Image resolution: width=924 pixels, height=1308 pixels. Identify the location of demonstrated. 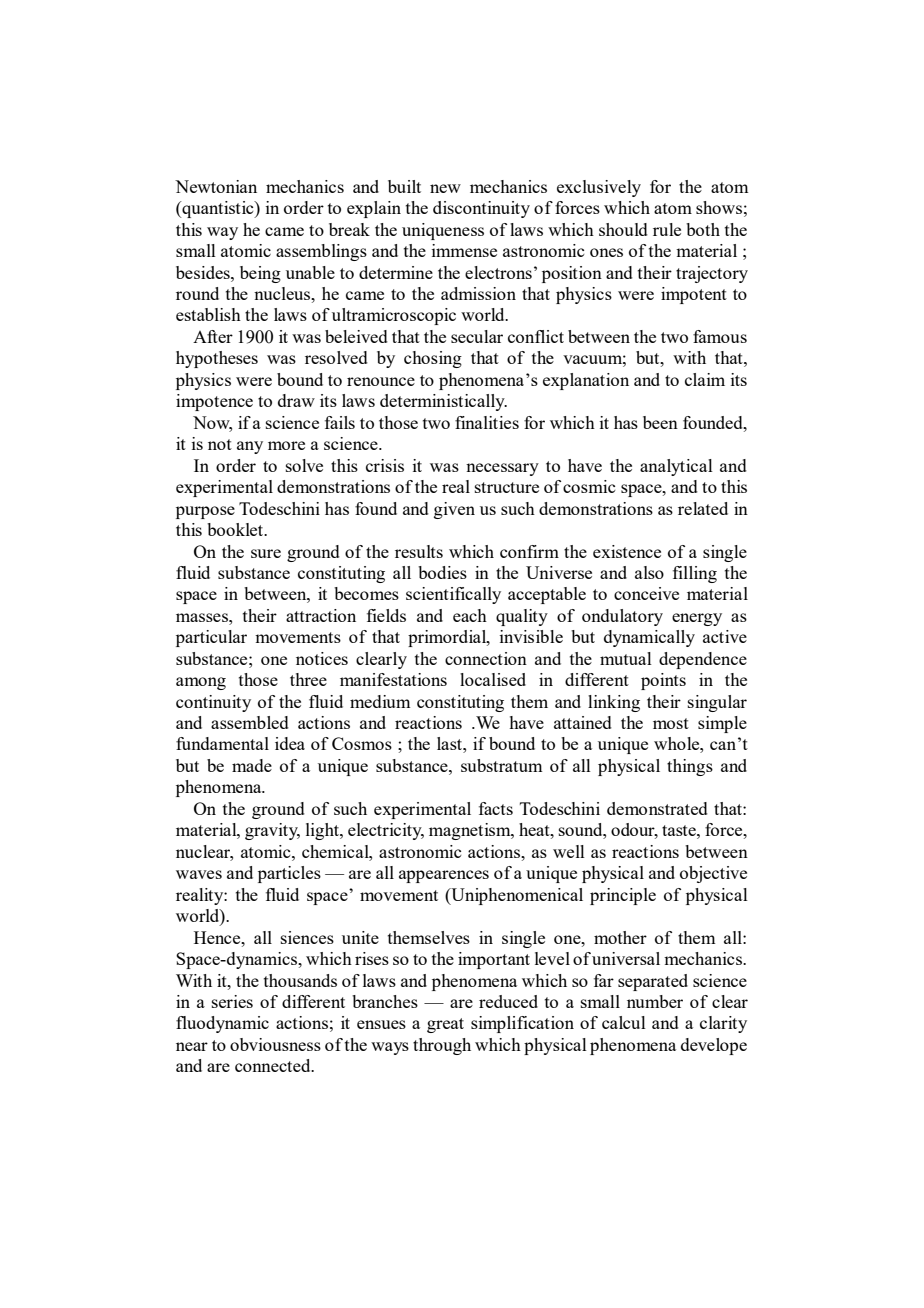
(657, 808).
